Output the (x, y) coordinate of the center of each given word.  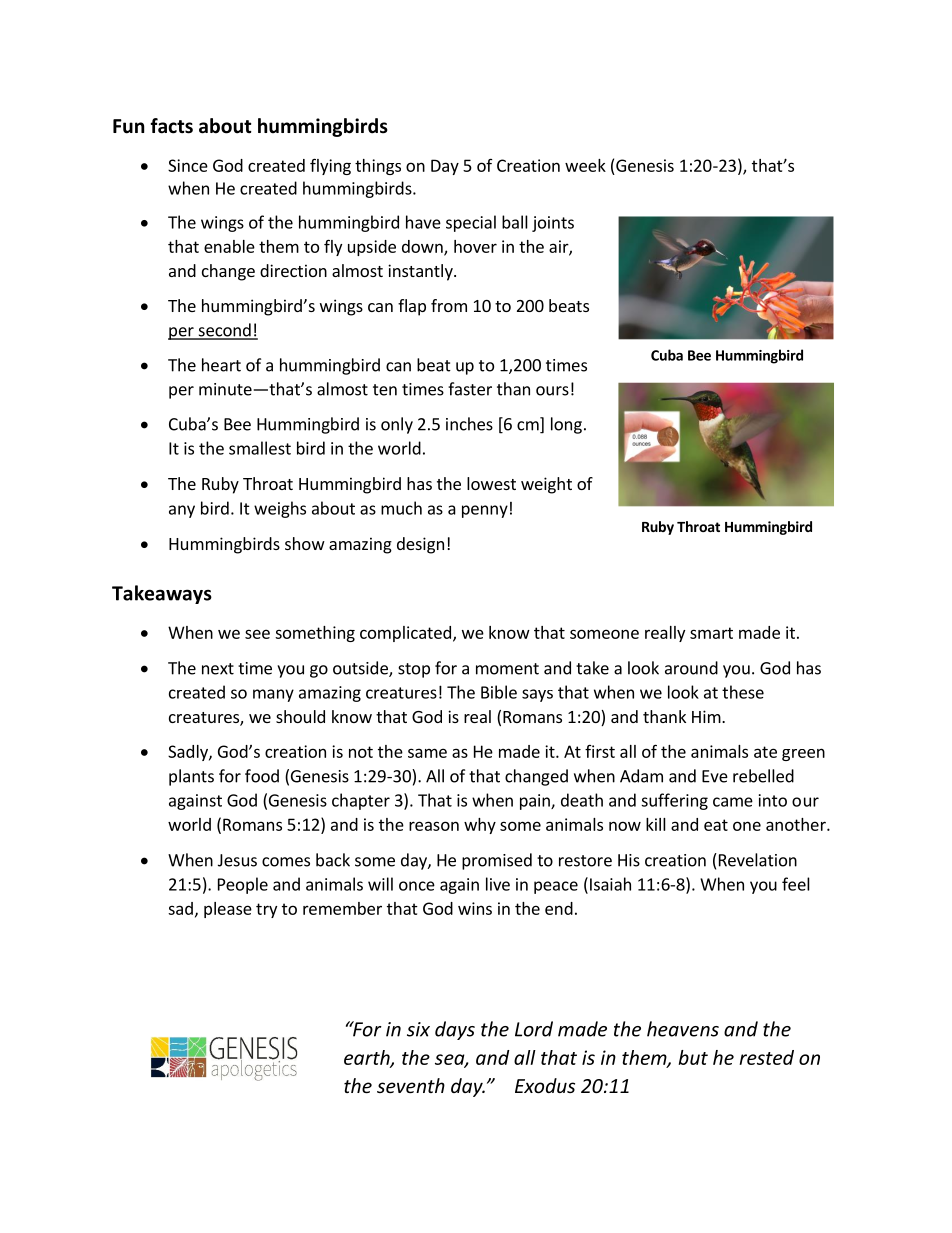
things (378, 167)
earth (368, 1058)
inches (469, 424)
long (566, 425)
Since (188, 165)
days (455, 1030)
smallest (260, 448)
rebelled (763, 776)
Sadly (189, 753)
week (585, 165)
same (427, 753)
